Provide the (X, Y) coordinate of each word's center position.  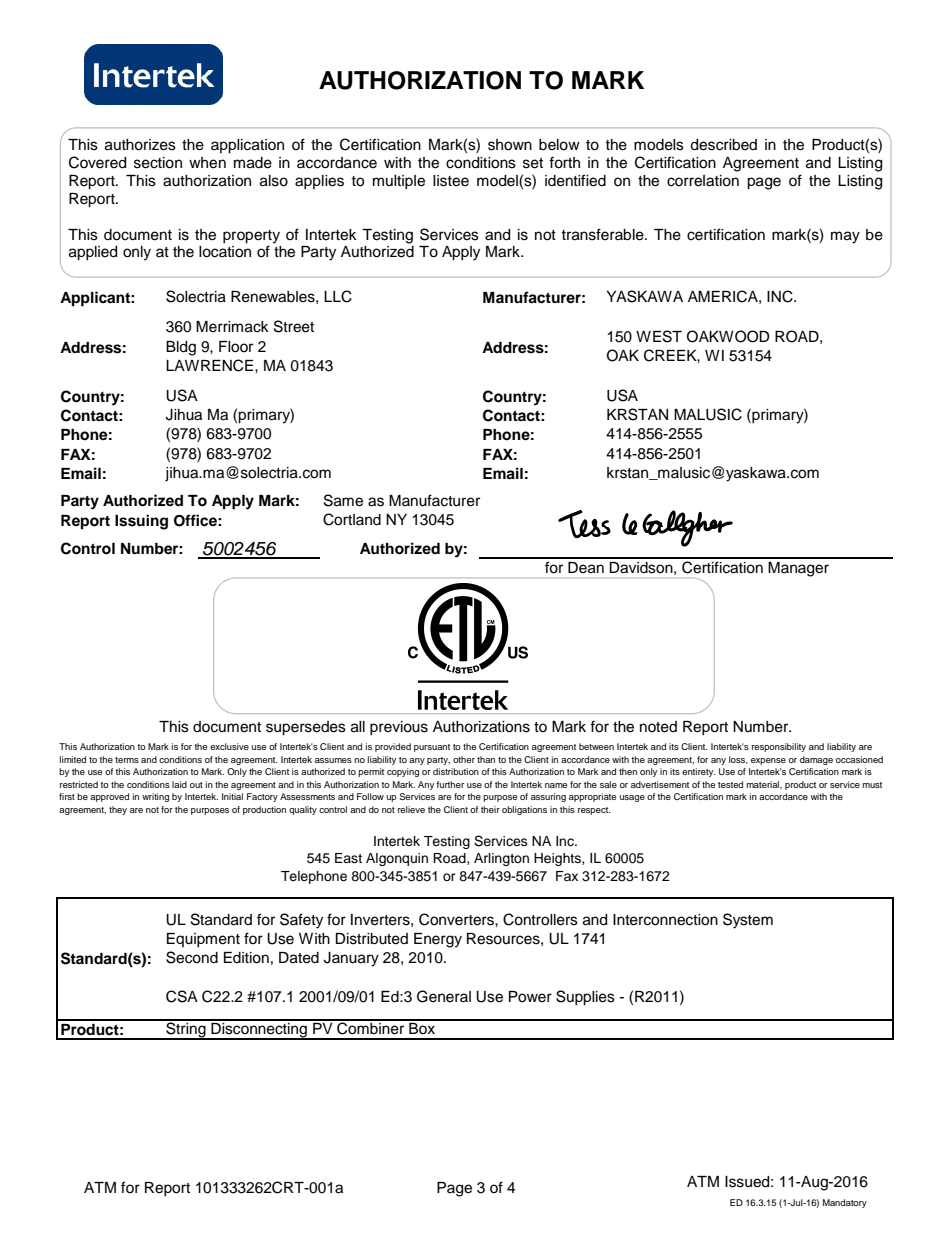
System (748, 921)
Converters (457, 919)
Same (343, 500)
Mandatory (845, 1203)
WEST (659, 336)
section (158, 163)
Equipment (203, 940)
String (186, 1030)
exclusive (229, 746)
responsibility (779, 747)
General (444, 996)
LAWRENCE (211, 365)
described (723, 145)
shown (510, 145)
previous (399, 728)
